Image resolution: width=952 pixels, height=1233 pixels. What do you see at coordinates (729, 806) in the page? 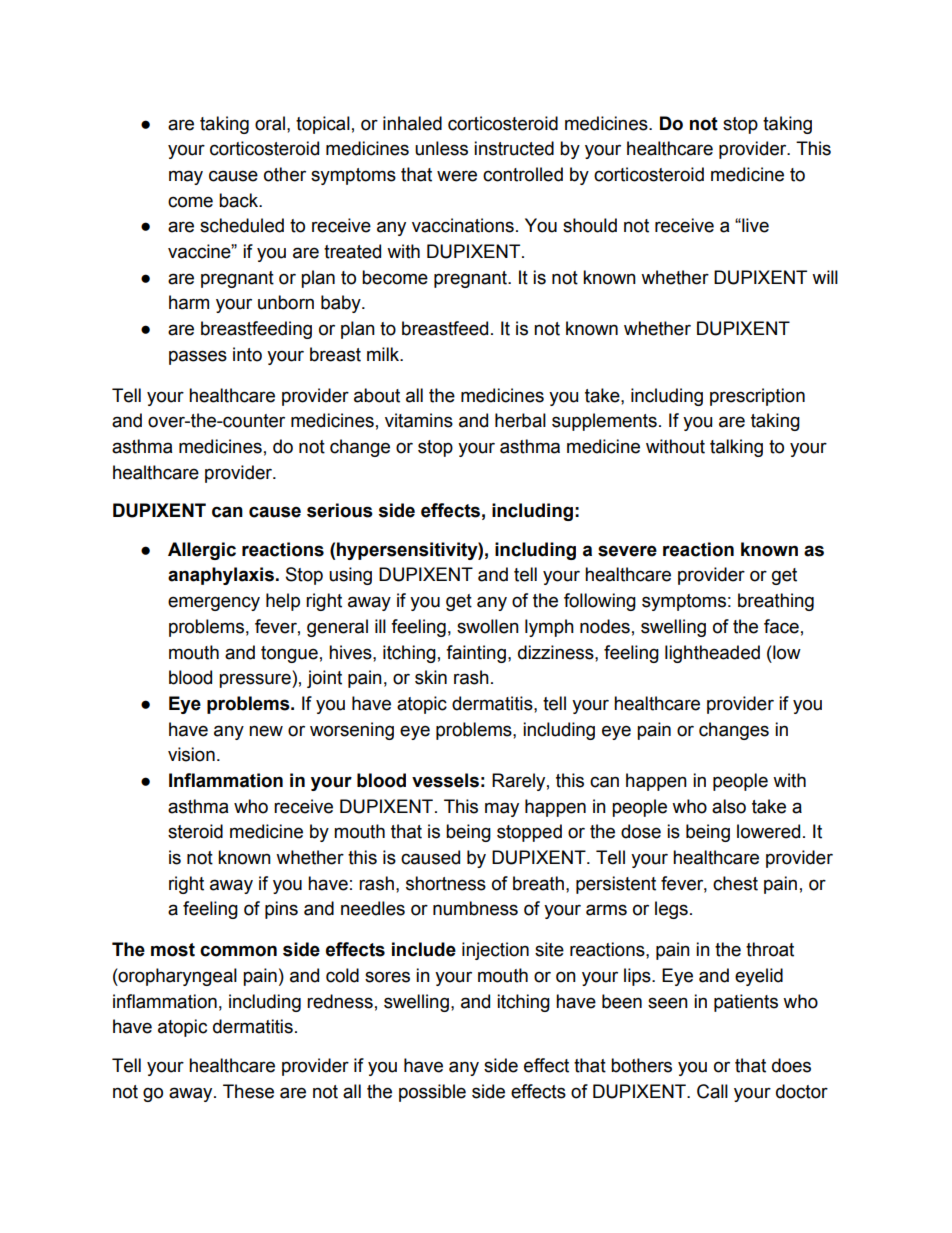
I see `also` at bounding box center [729, 806].
